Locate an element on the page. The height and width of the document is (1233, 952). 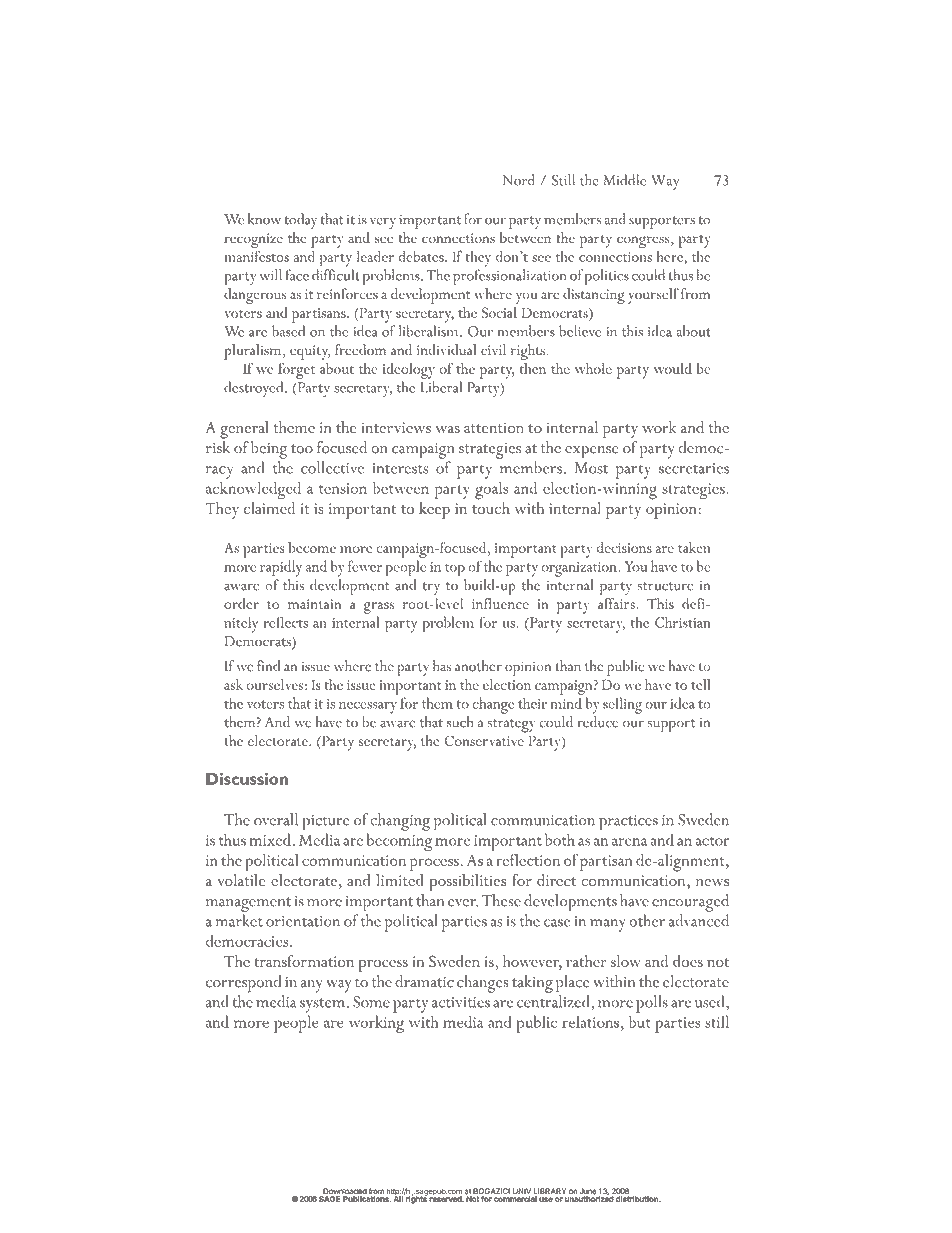
structure is located at coordinates (665, 586).
